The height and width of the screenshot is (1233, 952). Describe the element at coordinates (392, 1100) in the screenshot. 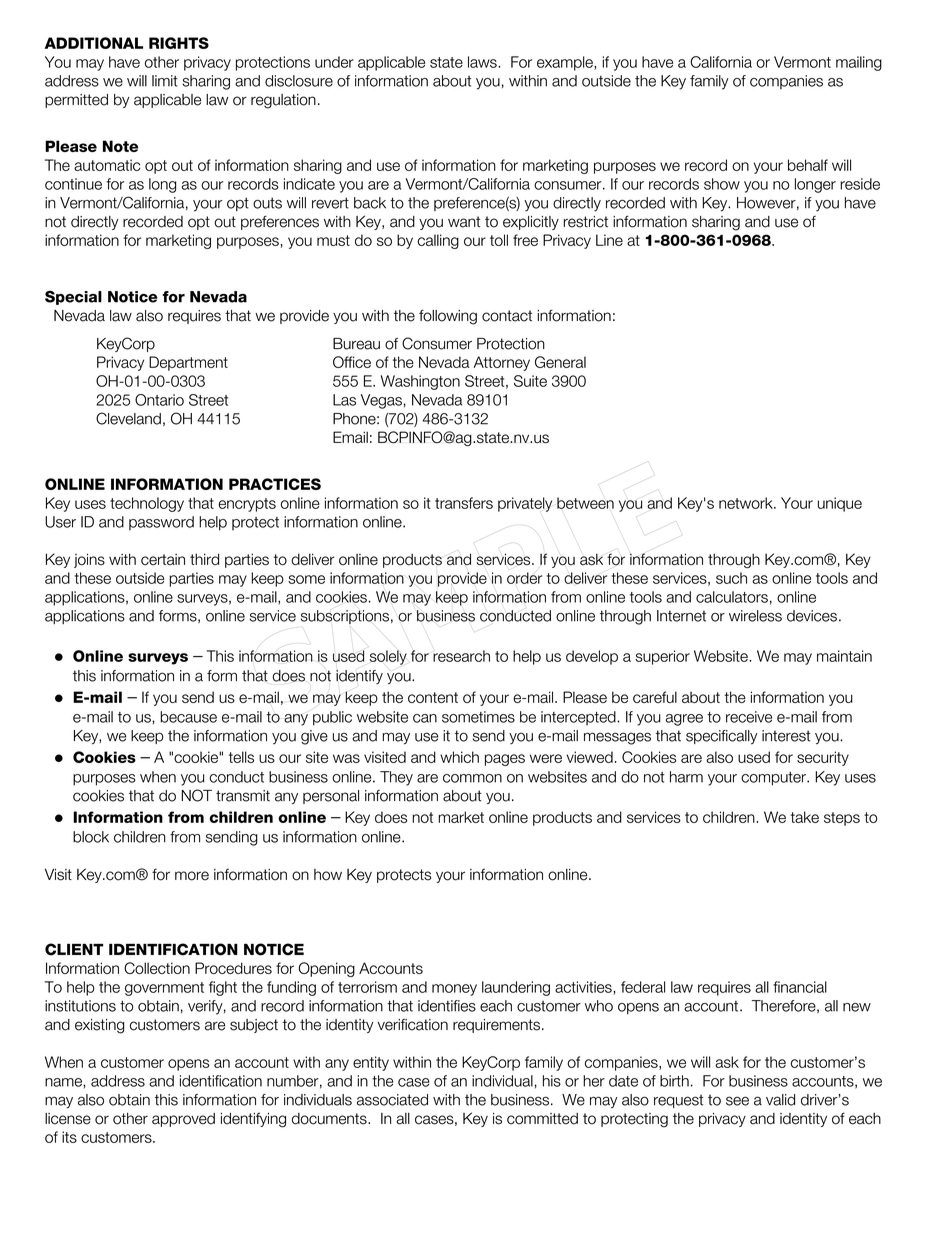

I see `associated` at that location.
